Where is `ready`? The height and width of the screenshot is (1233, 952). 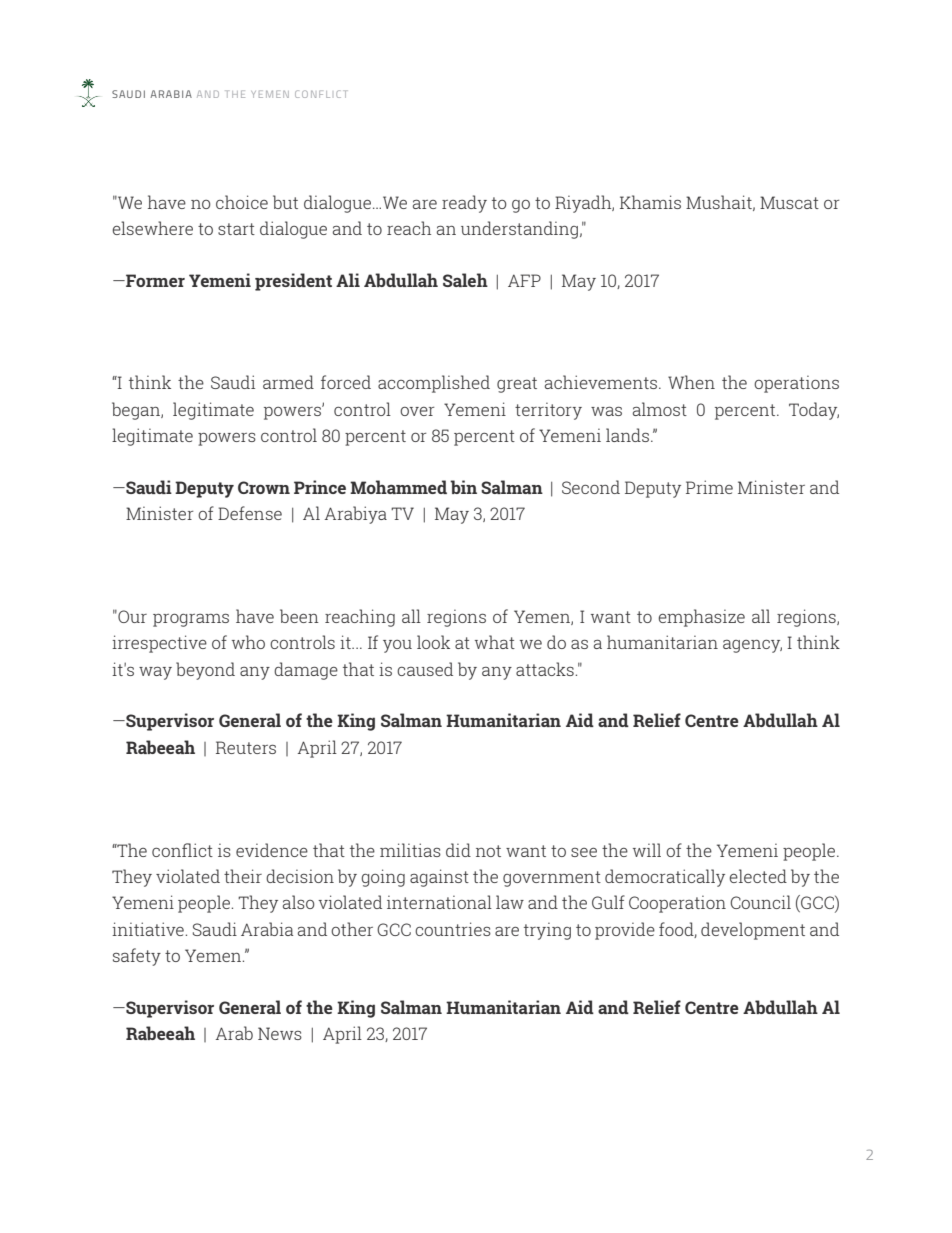
ready is located at coordinates (464, 204).
